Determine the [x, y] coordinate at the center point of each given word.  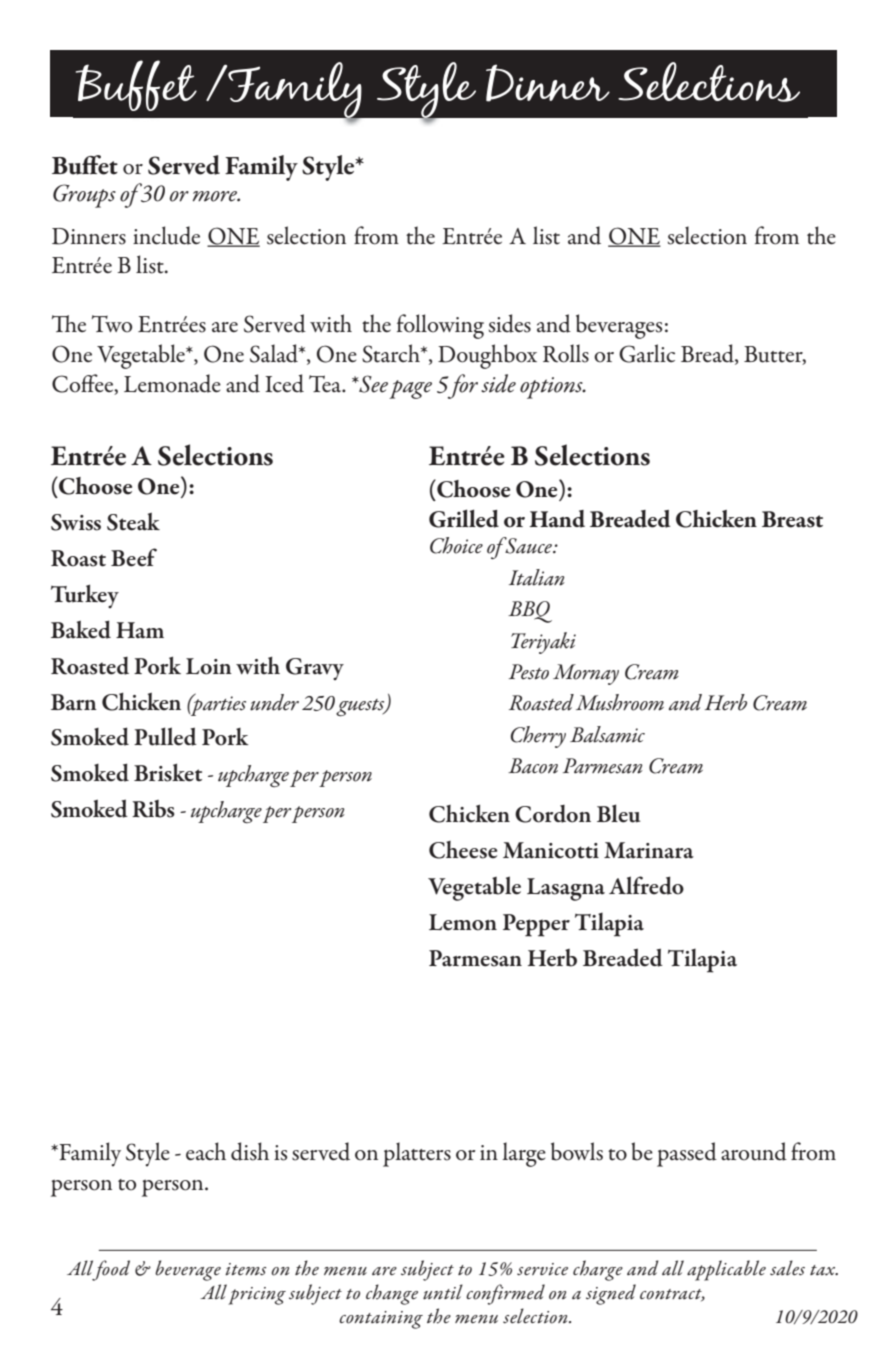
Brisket [168, 772]
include [166, 235]
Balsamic [607, 734]
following [440, 326]
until [443, 1292]
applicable [726, 1270]
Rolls [566, 353]
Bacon [533, 766]
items [246, 1269]
